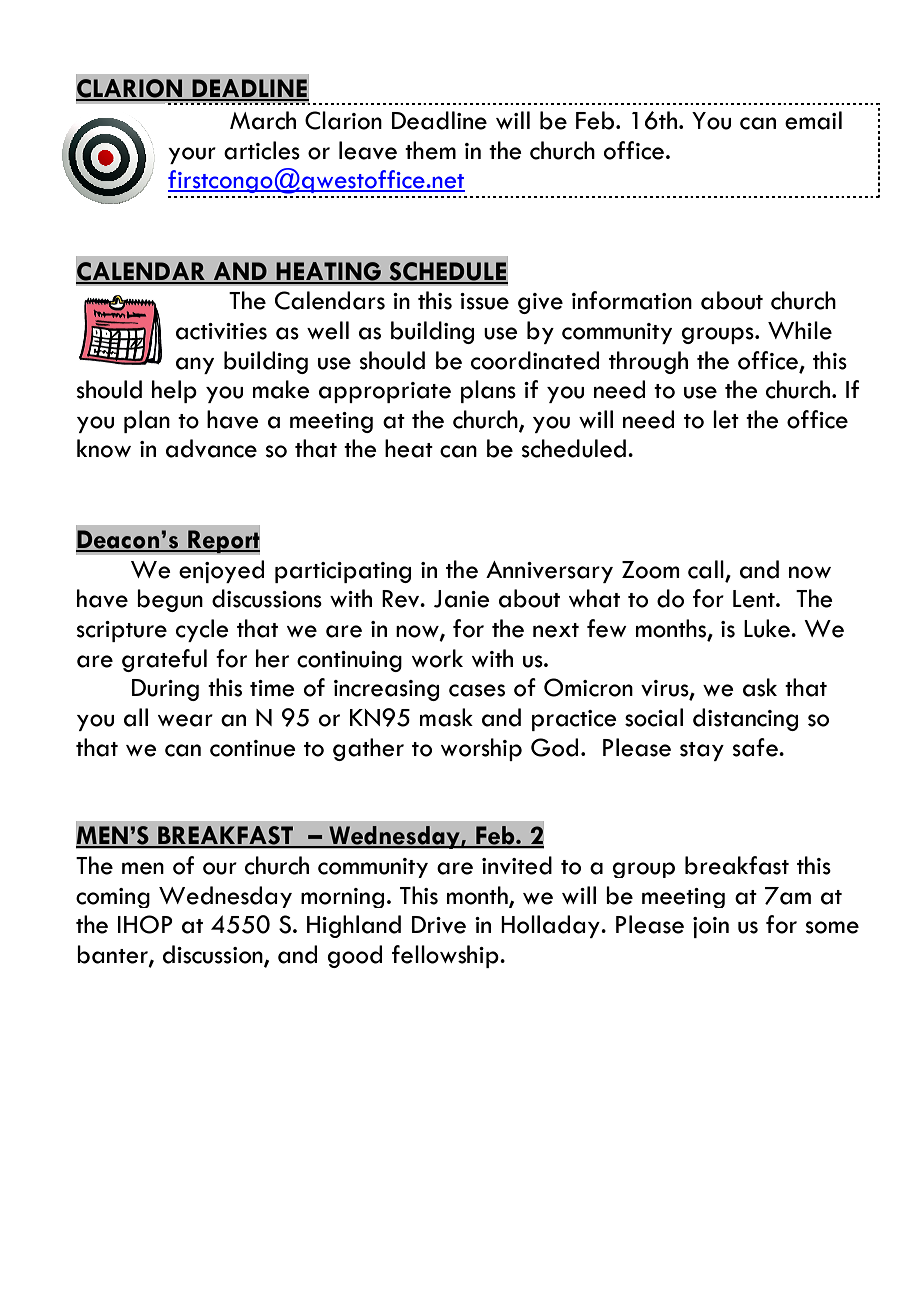  What do you see at coordinates (145, 924) in the screenshot?
I see `IHOP` at bounding box center [145, 924].
